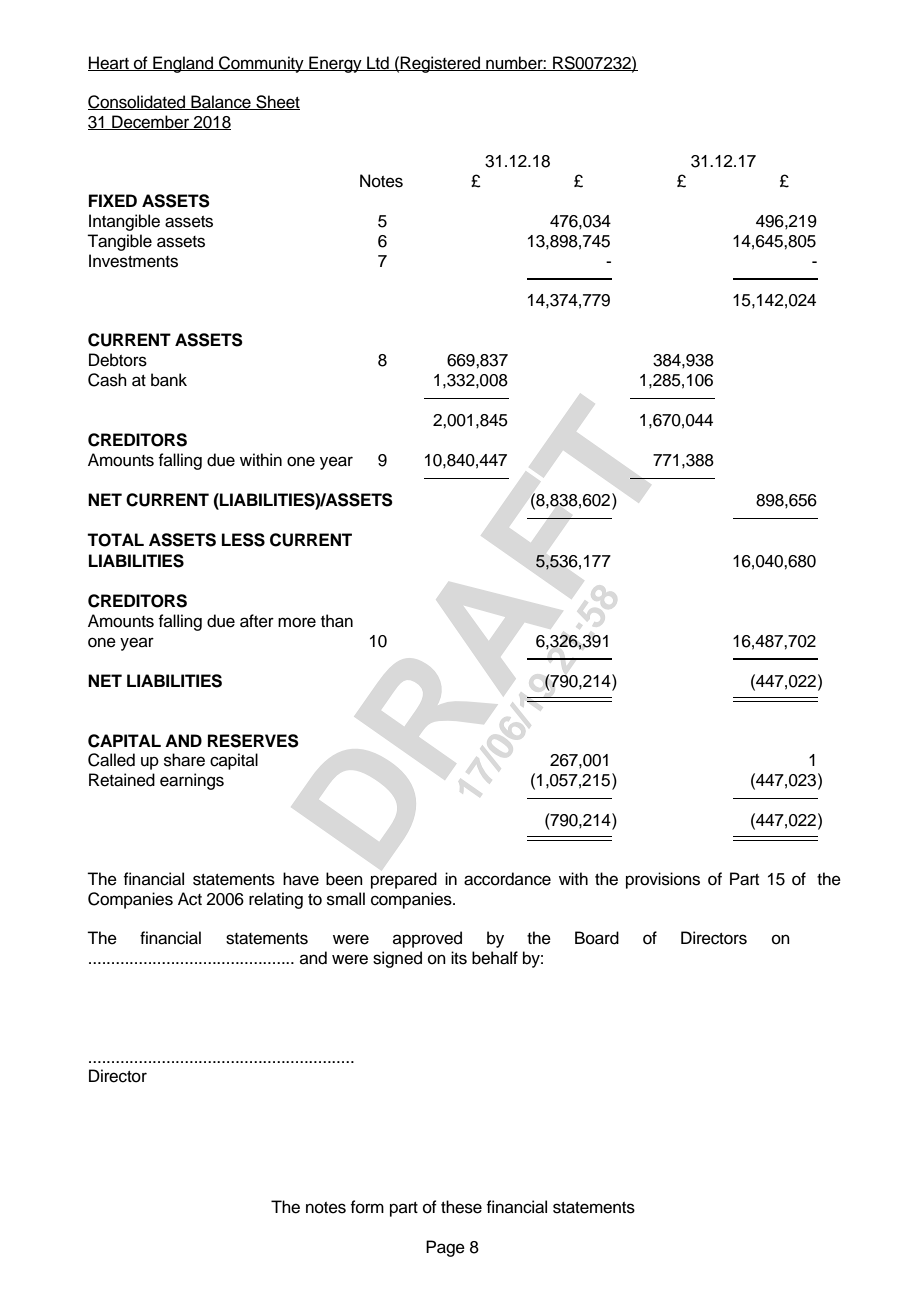 This screenshot has width=924, height=1307. Describe the element at coordinates (335, 64) in the screenshot. I see `Energy` at that location.
